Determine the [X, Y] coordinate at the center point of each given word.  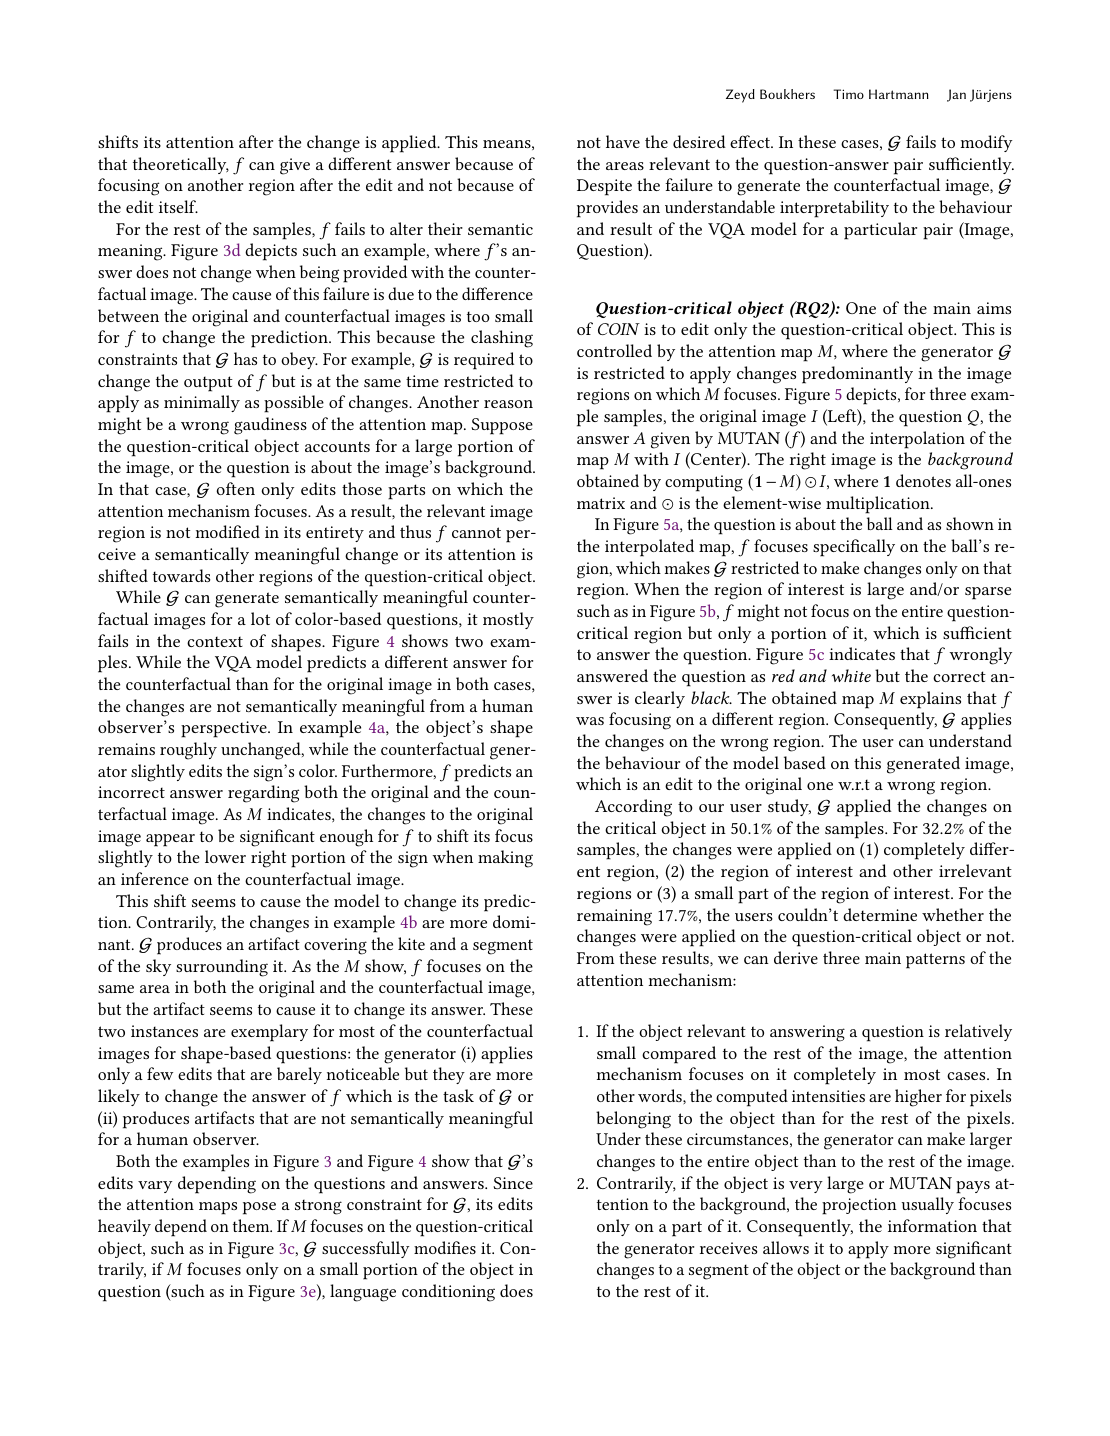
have [623, 141]
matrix [601, 503]
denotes [923, 480]
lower [225, 856]
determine [880, 914]
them [252, 1225]
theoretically [181, 165]
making [505, 859]
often [235, 488]
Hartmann [899, 94]
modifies [445, 1247]
